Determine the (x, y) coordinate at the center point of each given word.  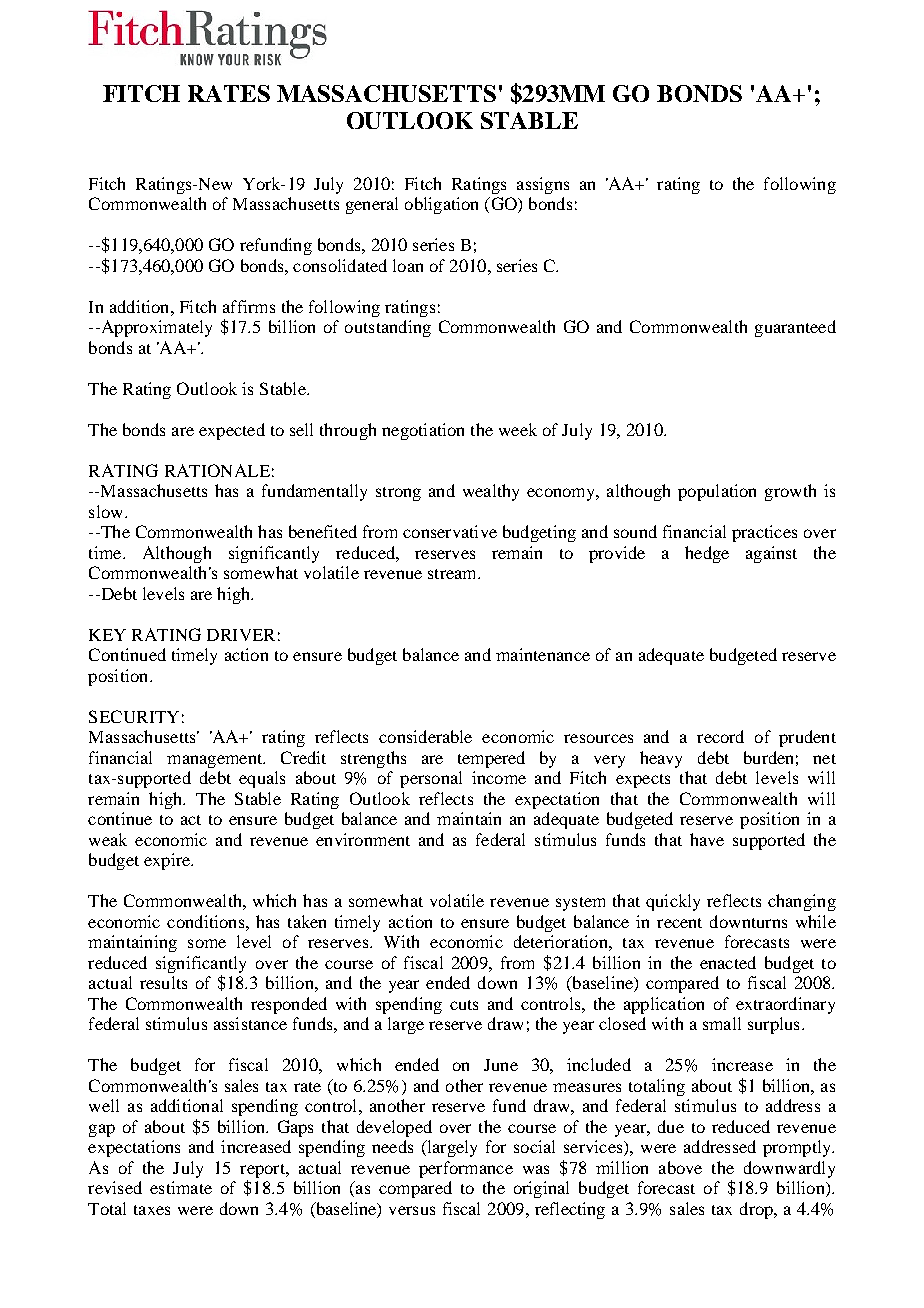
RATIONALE (217, 470)
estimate (181, 1187)
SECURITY (134, 716)
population (717, 492)
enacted (728, 962)
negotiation (423, 431)
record (720, 736)
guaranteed (795, 328)
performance (466, 1169)
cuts (464, 1005)
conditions (207, 921)
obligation (441, 205)
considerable (425, 736)
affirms (249, 306)
